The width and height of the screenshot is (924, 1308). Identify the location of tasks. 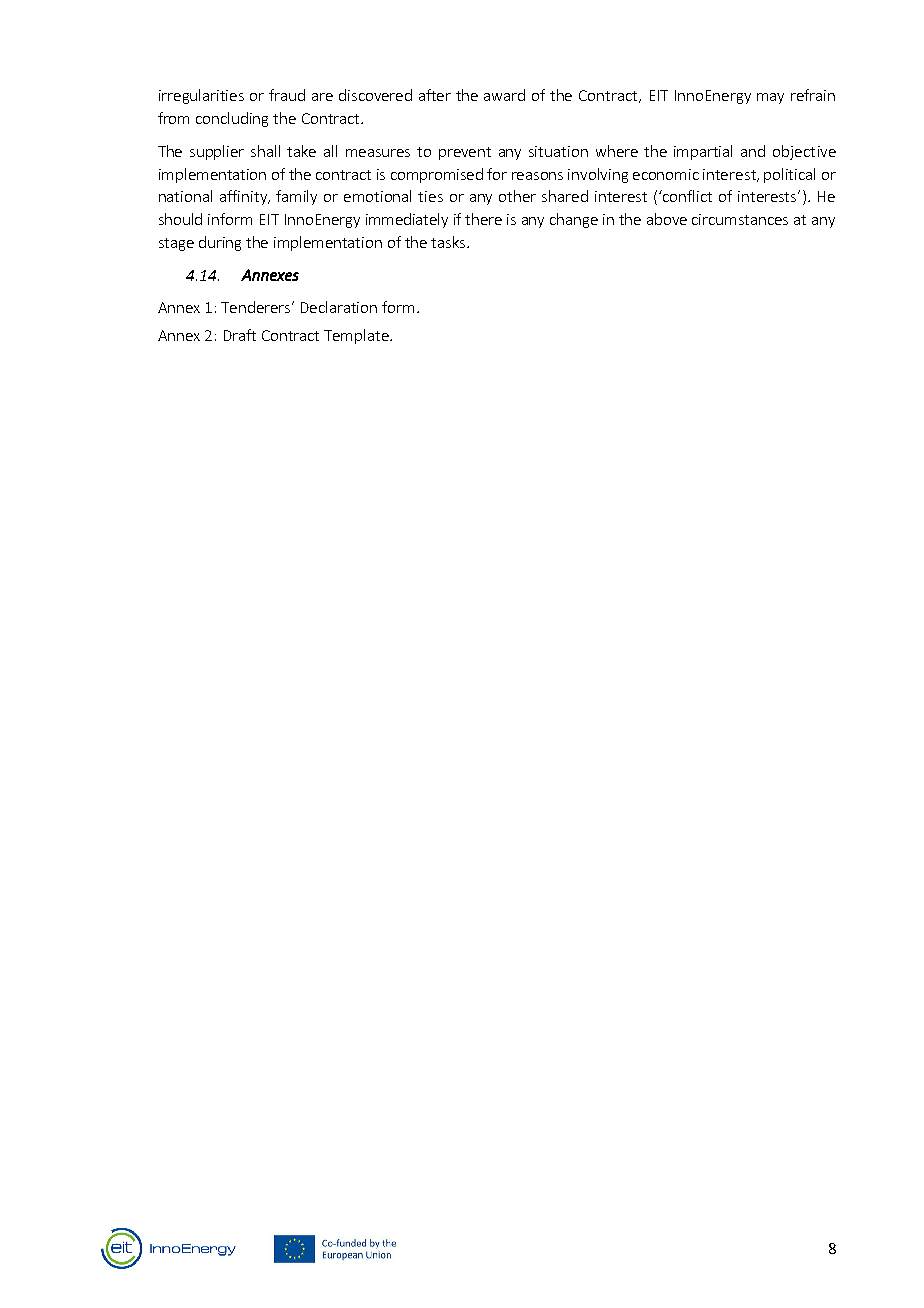
(449, 242).
